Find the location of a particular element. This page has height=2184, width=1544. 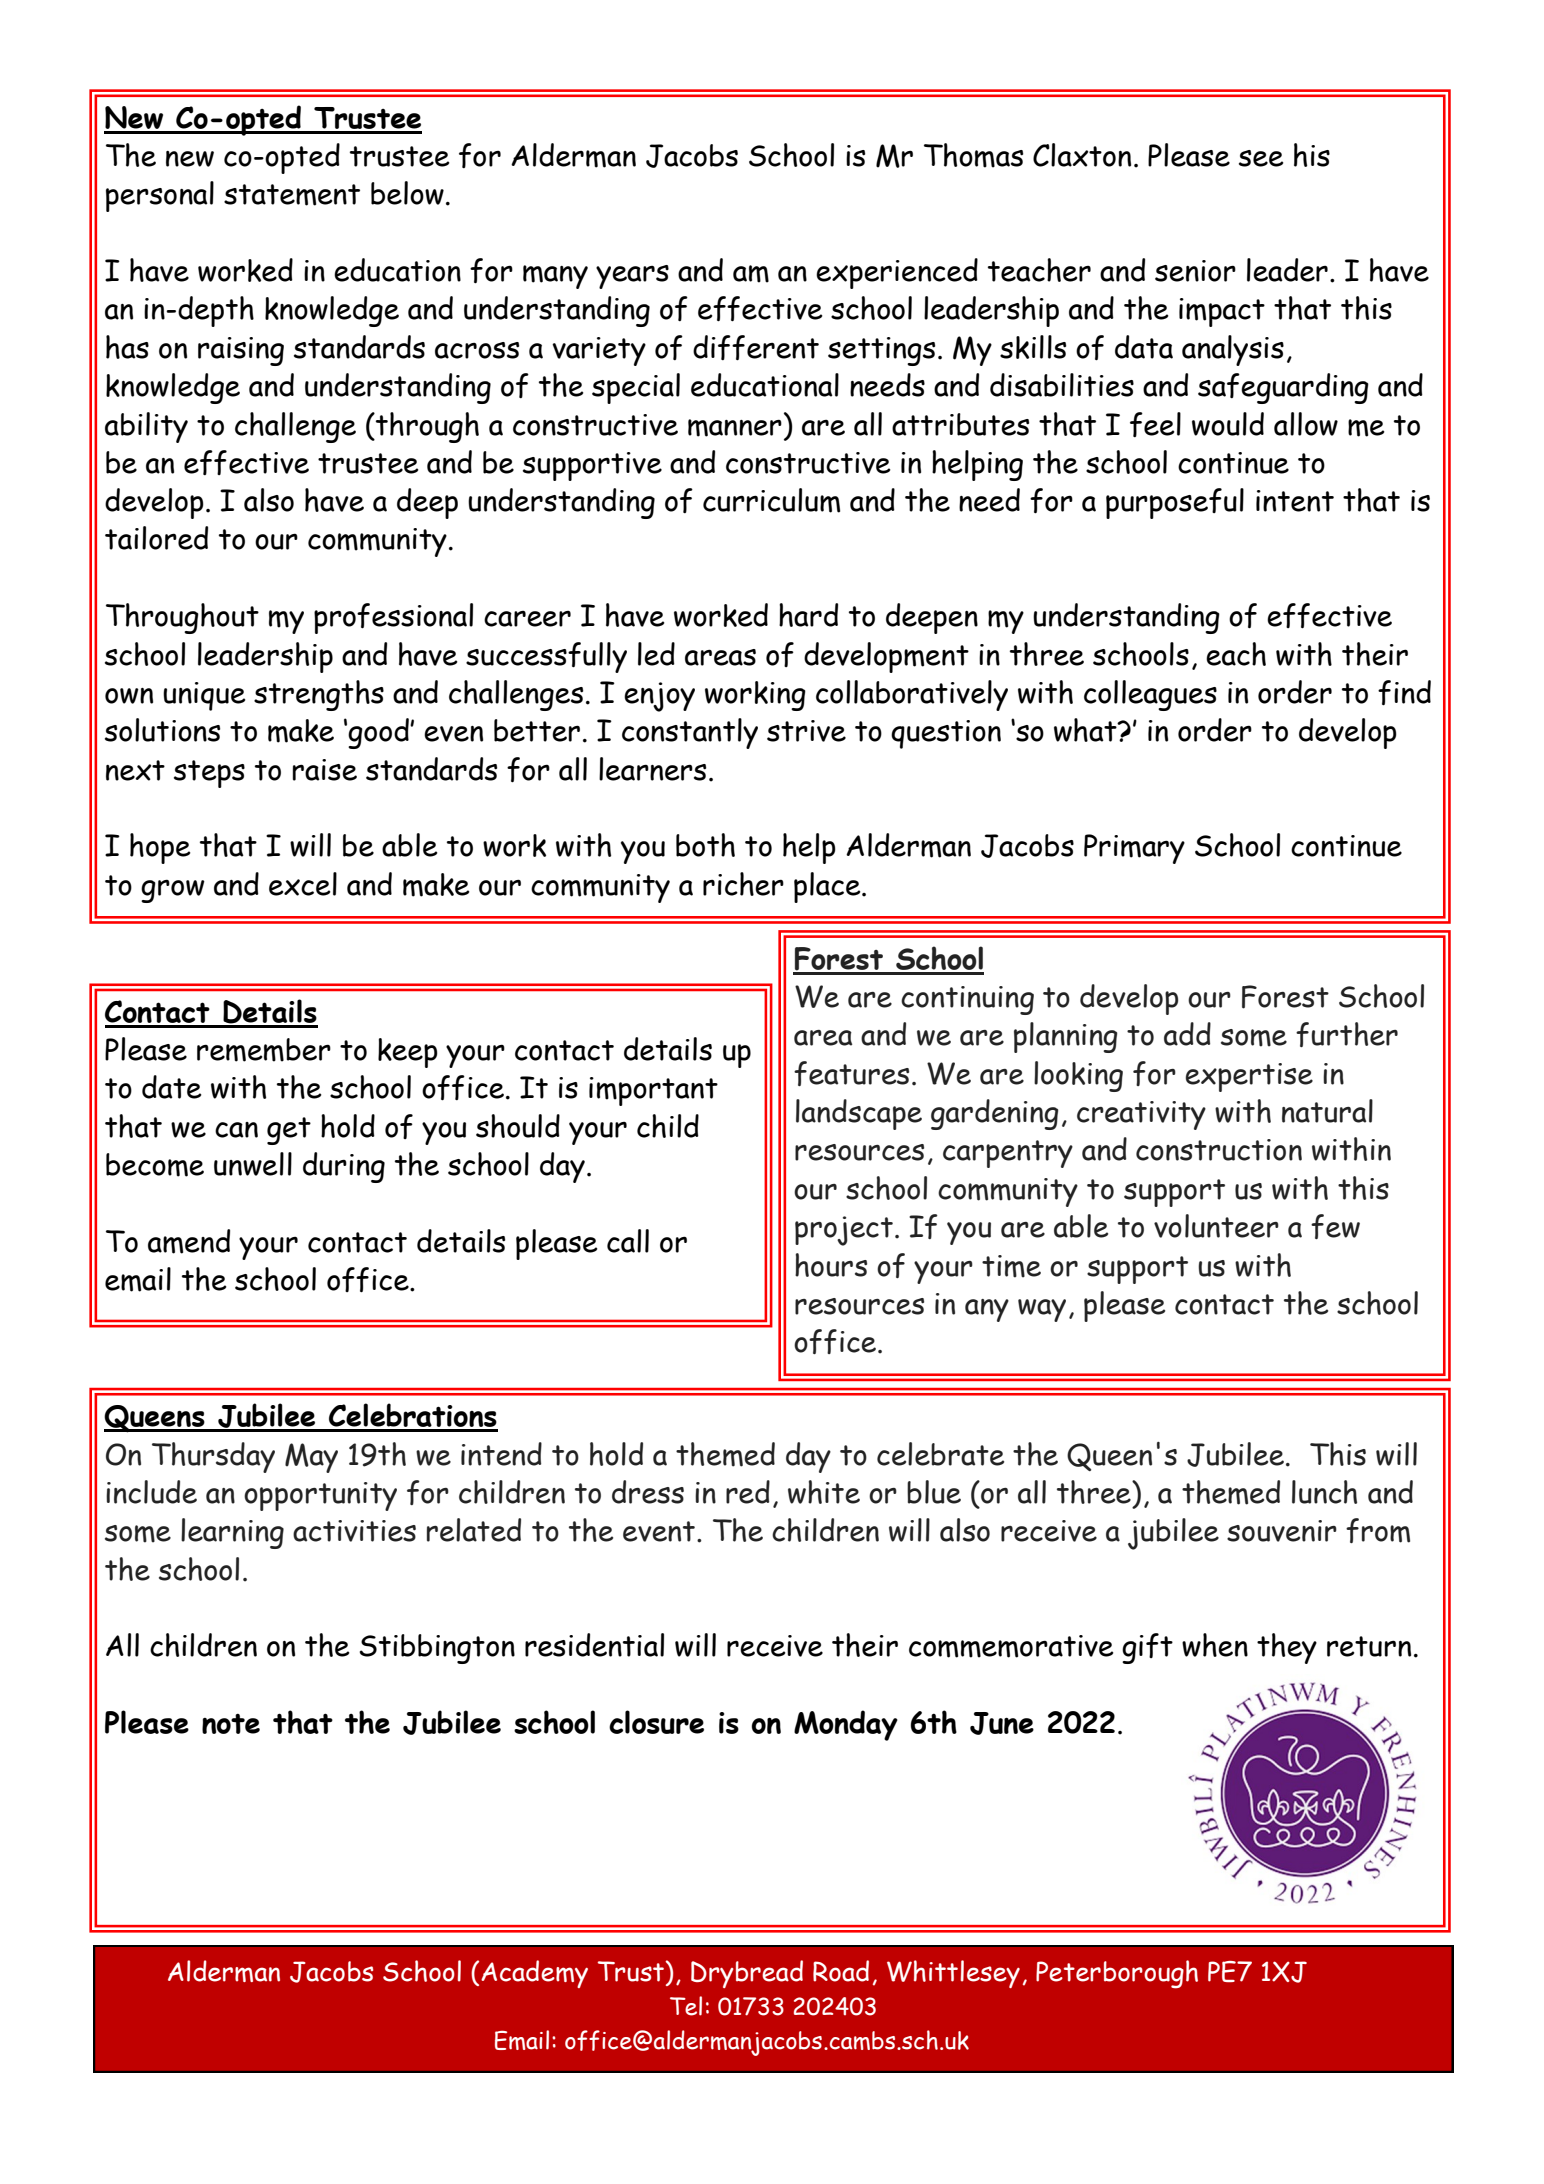

when is located at coordinates (1215, 1645).
